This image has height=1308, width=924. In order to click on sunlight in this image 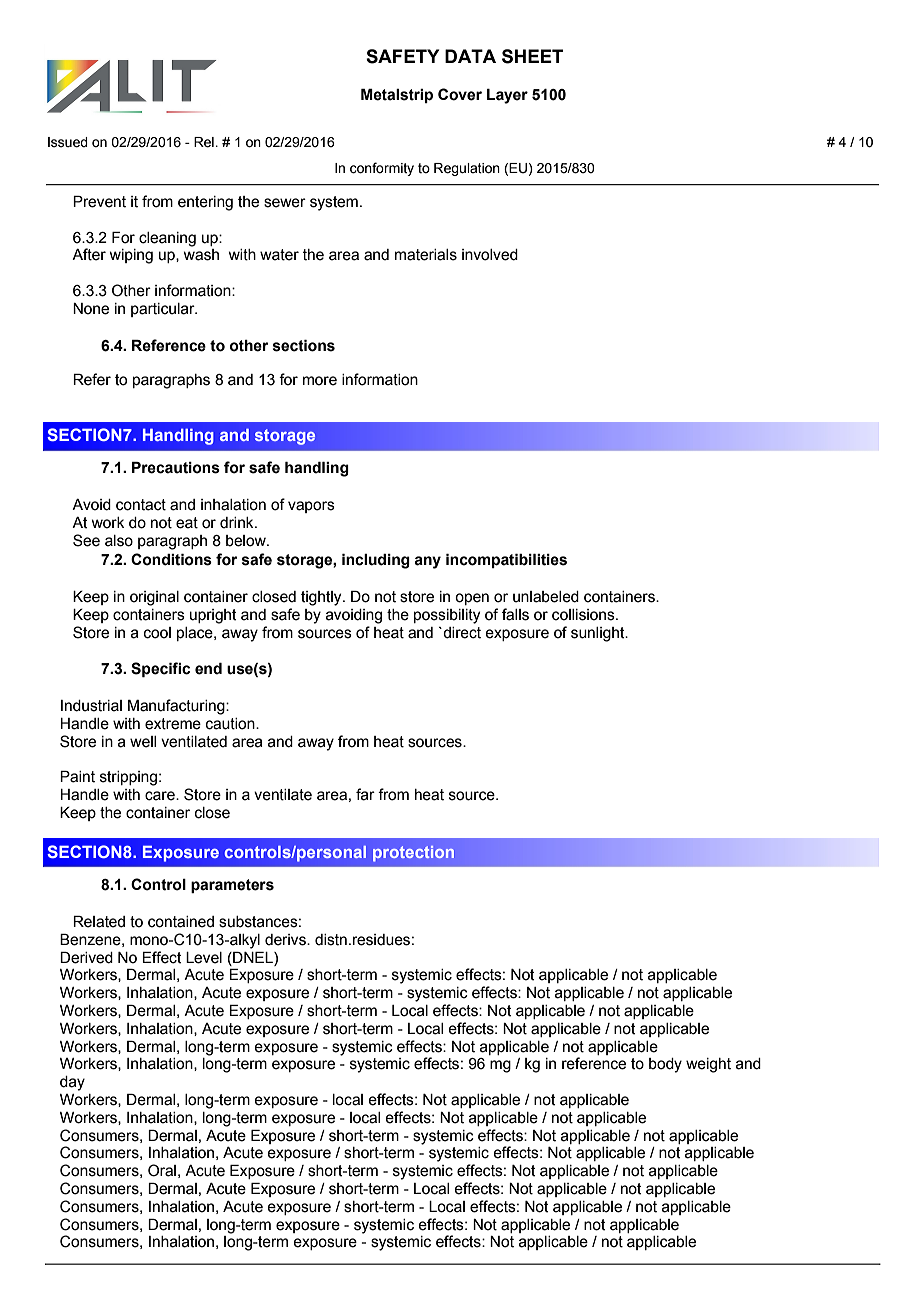, I will do `click(599, 634)`.
